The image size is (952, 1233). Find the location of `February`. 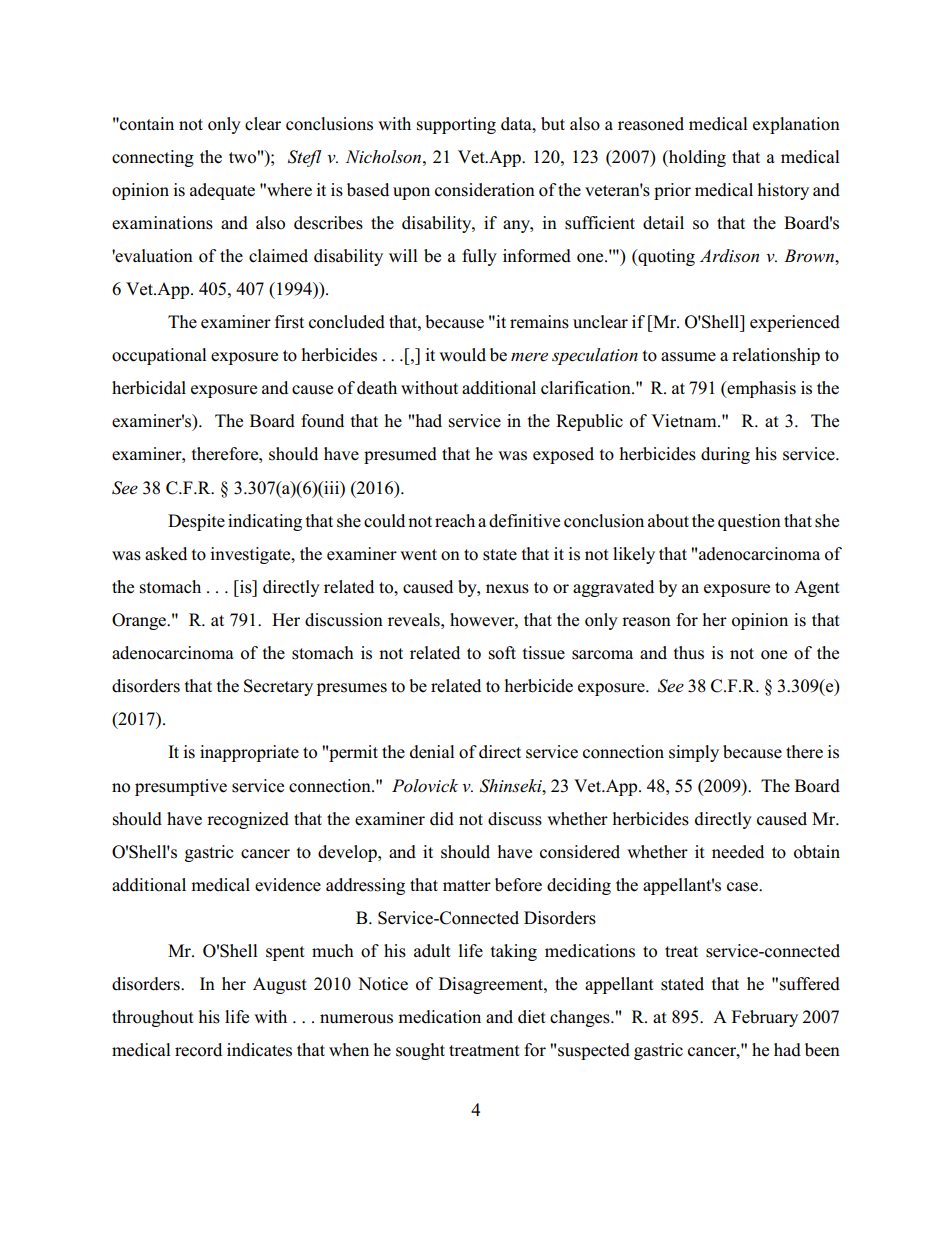

February is located at coordinates (765, 1018).
